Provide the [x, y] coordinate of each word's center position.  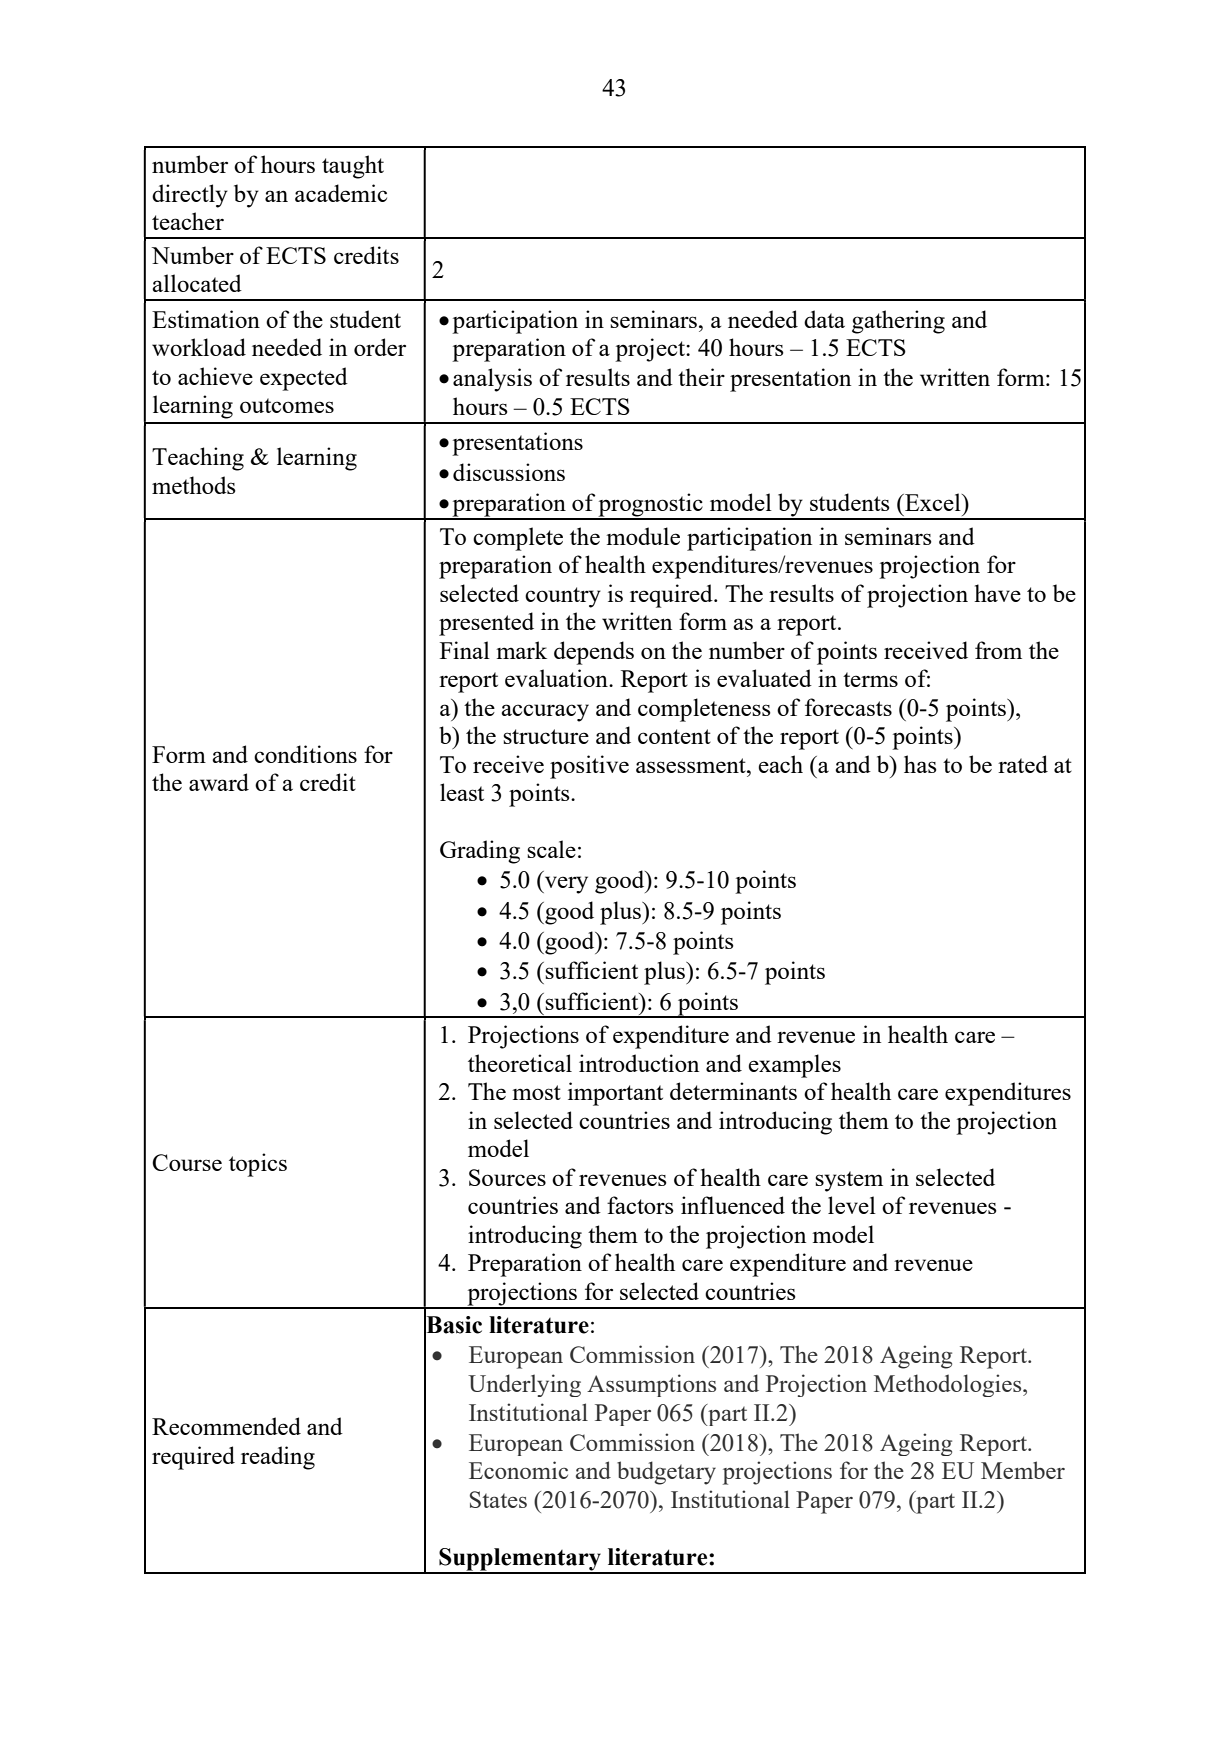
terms [870, 679]
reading [278, 1458]
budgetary [666, 1473]
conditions [305, 754]
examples [794, 1066]
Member [1023, 1470]
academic [341, 193]
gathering [898, 322]
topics [258, 1165]
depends [594, 653]
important [615, 1094]
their [701, 377]
